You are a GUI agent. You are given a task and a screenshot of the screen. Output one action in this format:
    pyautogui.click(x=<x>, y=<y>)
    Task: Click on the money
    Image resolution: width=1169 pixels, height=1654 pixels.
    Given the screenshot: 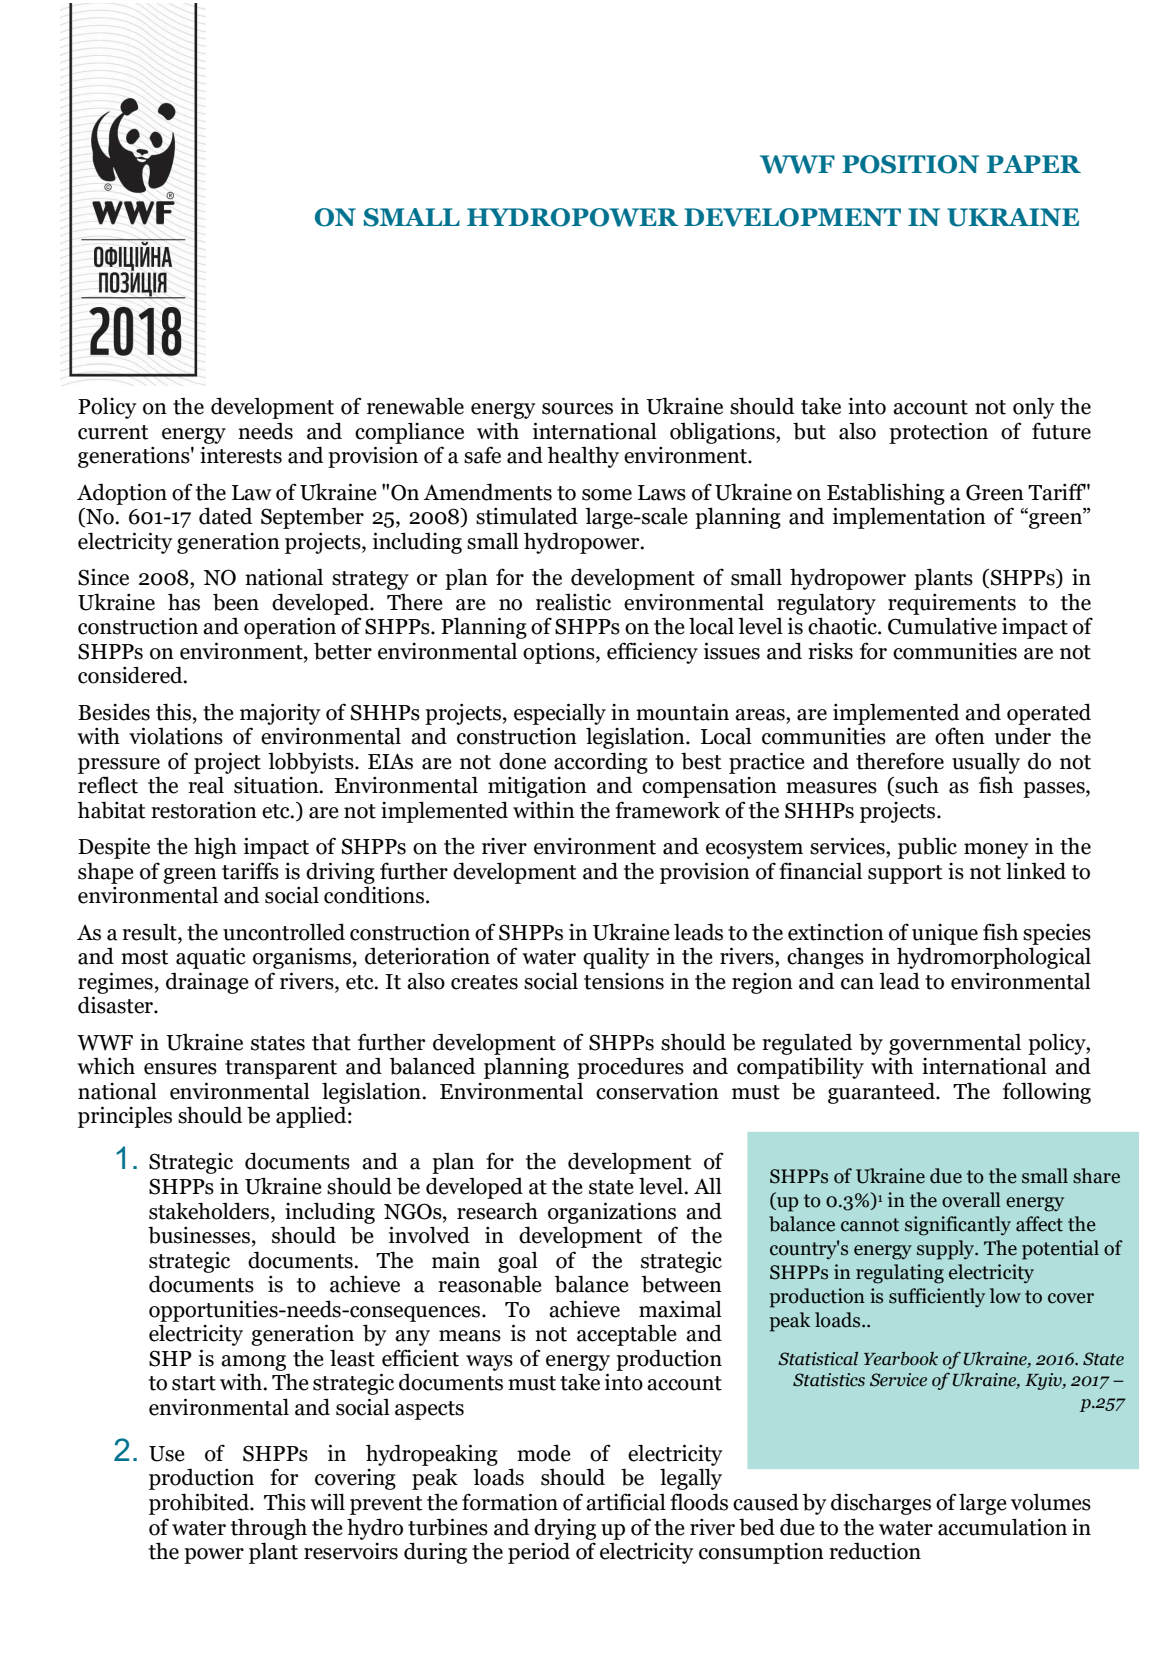 What is the action you would take?
    pyautogui.click(x=996, y=851)
